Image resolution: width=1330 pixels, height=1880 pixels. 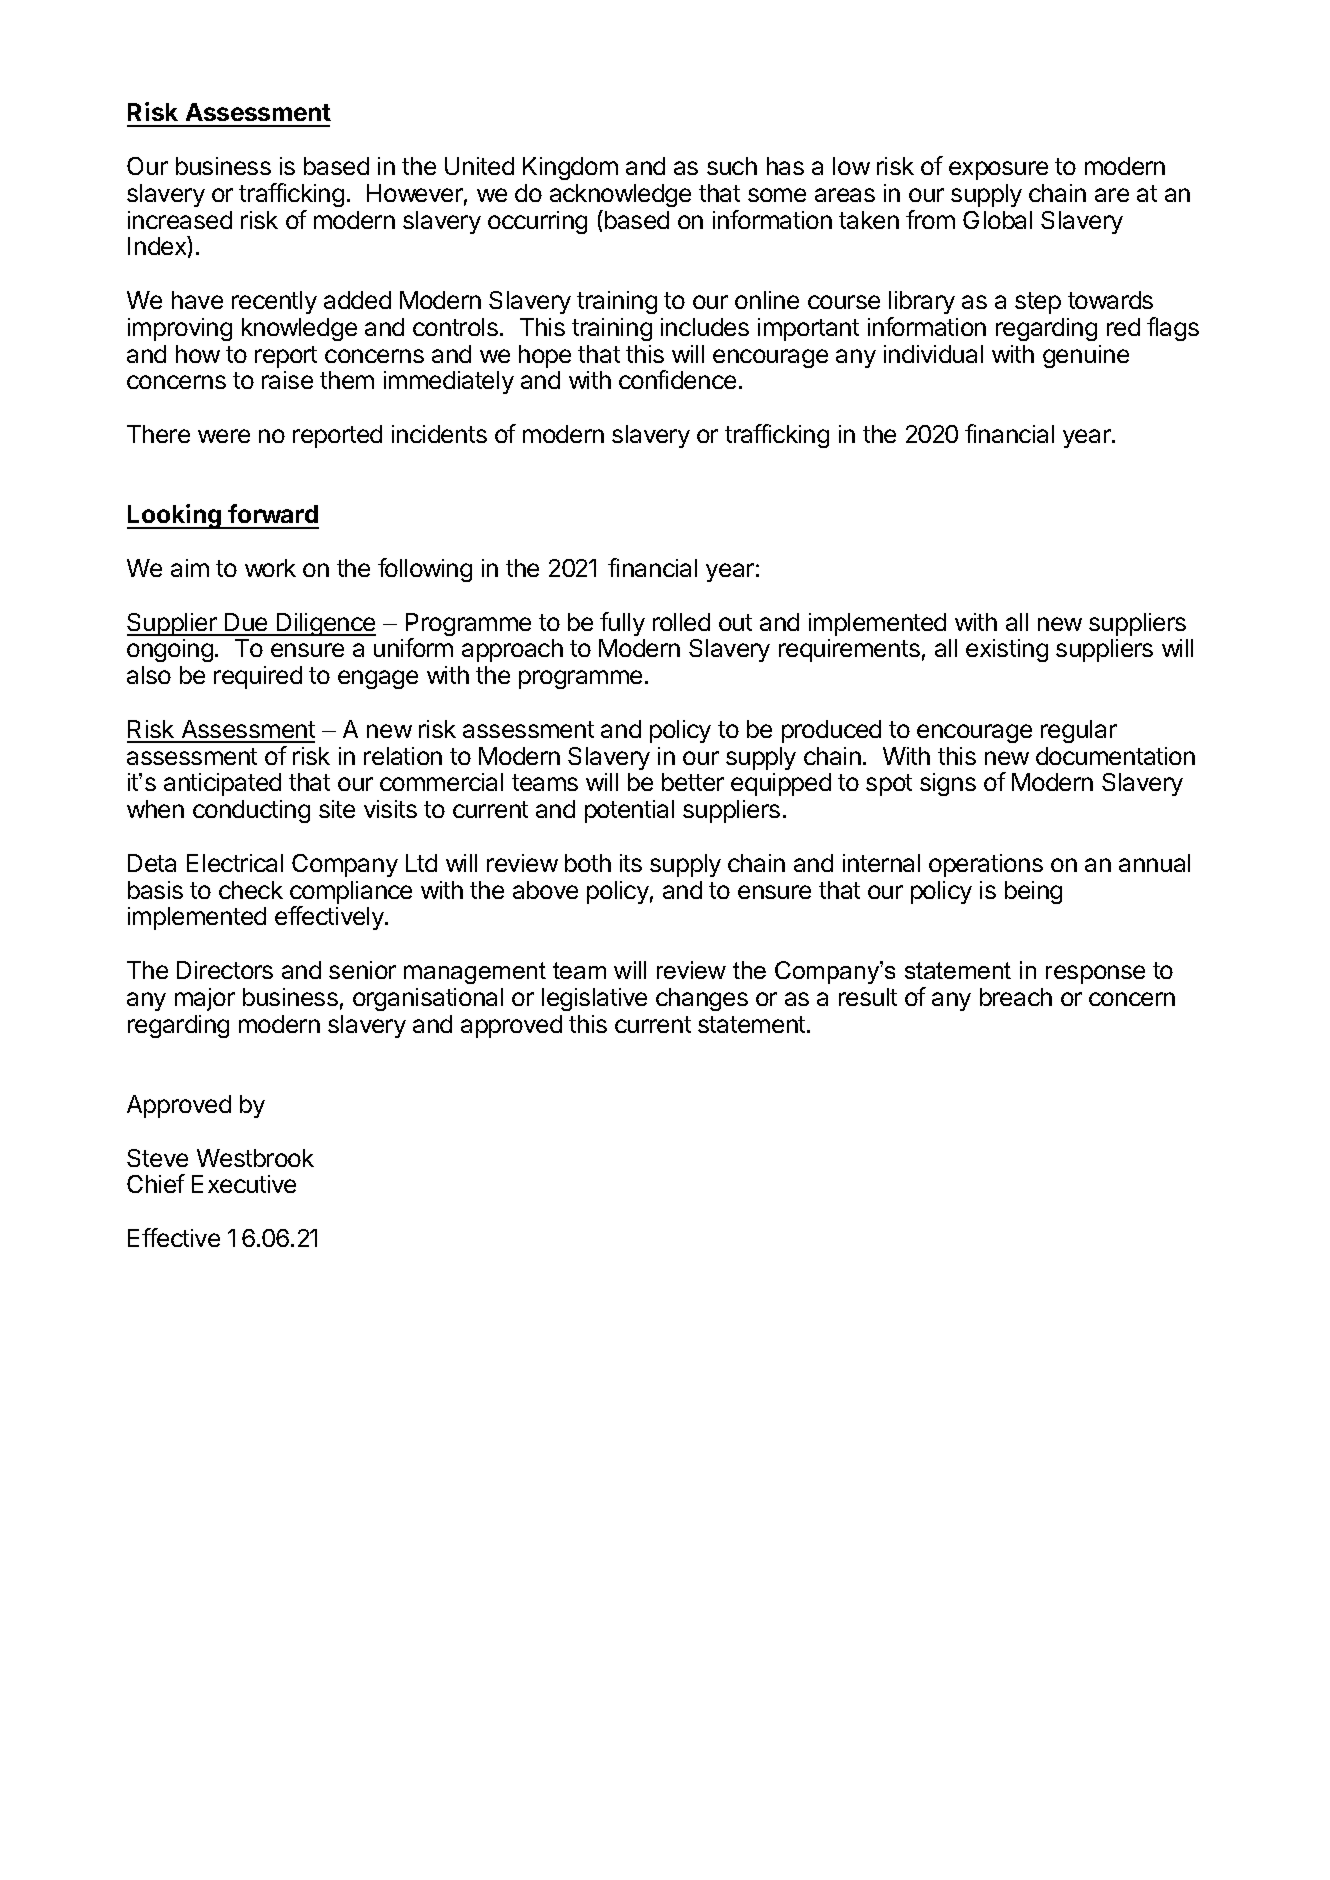 I want to click on such, so click(x=732, y=166).
